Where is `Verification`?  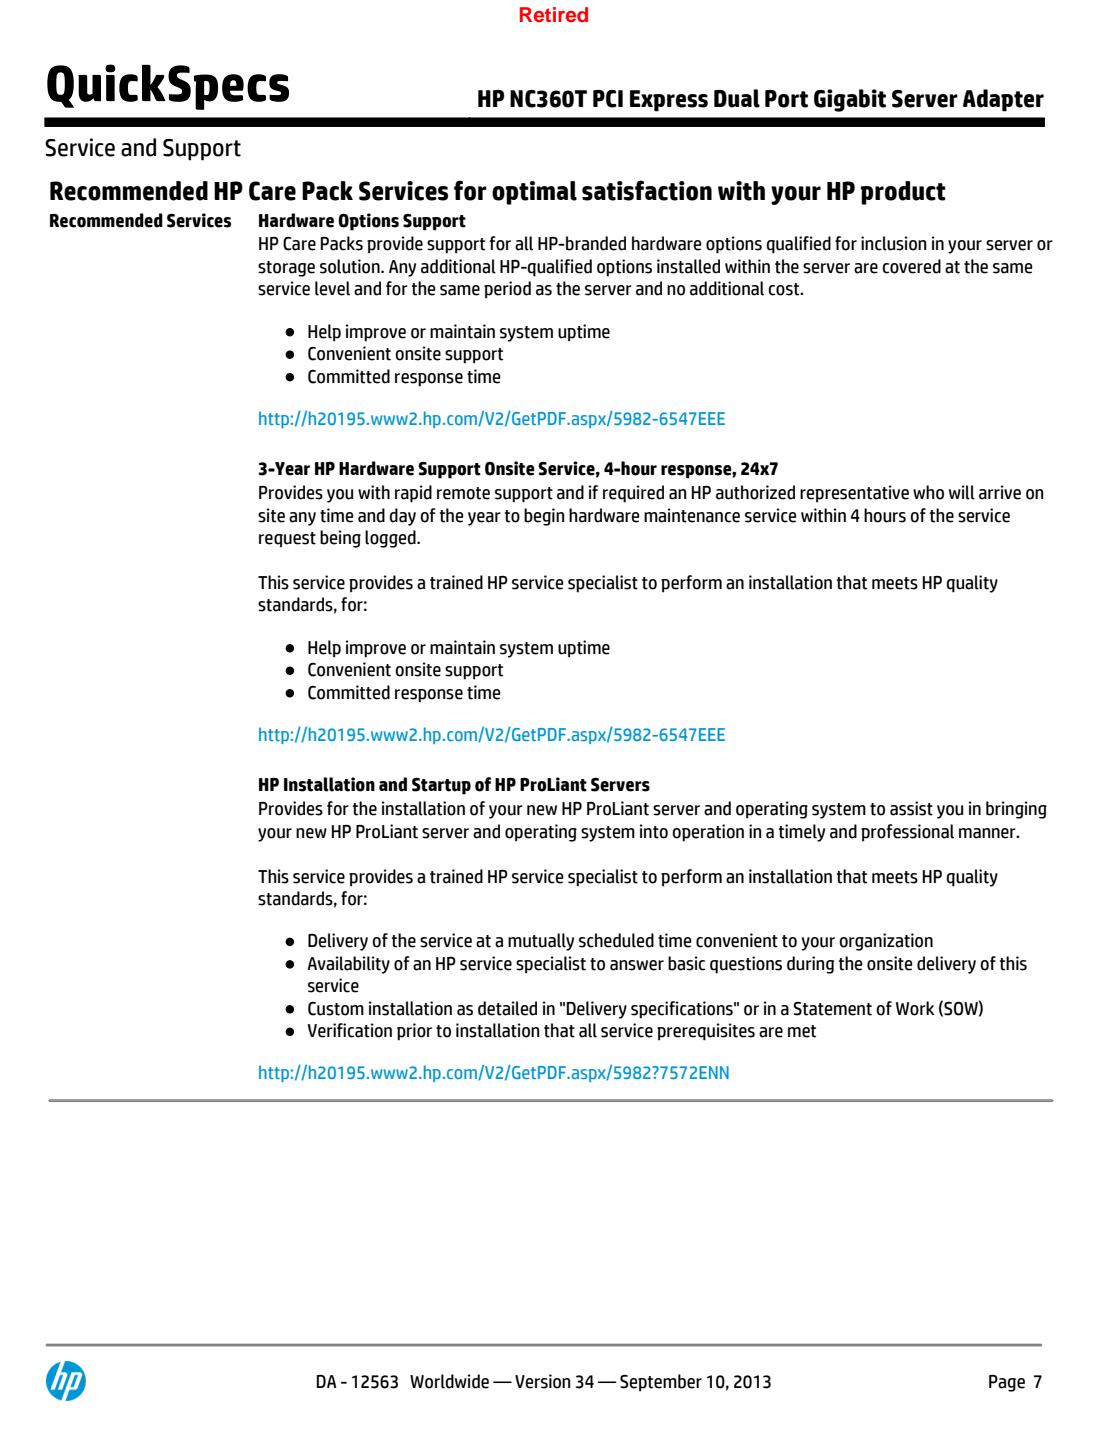 Verification is located at coordinates (350, 1030).
